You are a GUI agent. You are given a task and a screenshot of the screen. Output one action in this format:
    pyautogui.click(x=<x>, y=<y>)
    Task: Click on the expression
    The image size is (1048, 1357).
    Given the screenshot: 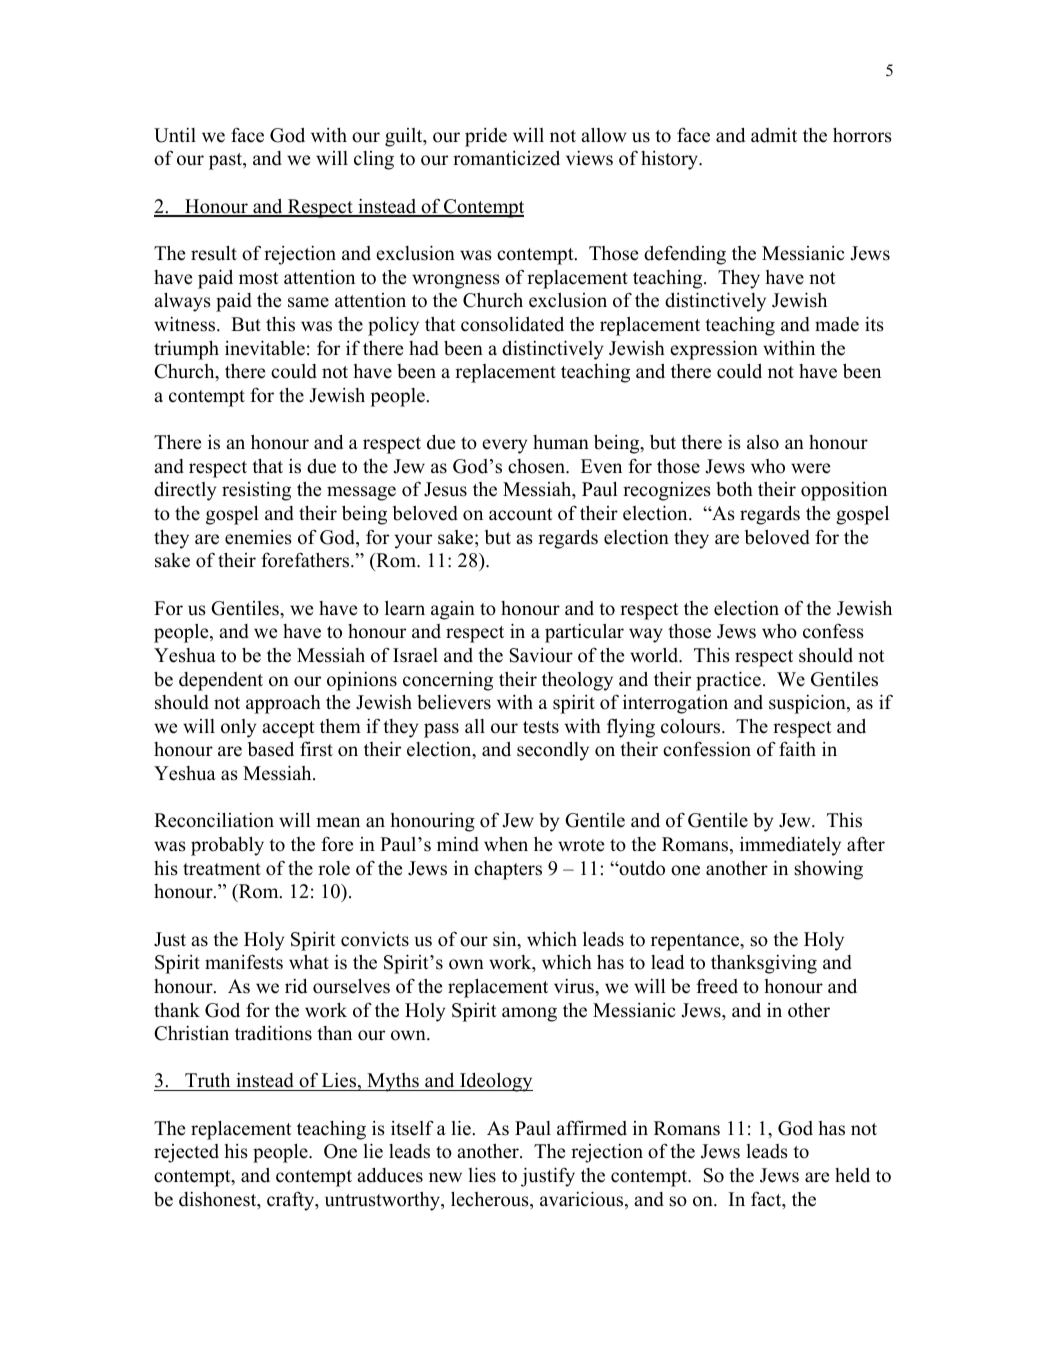 What is the action you would take?
    pyautogui.click(x=714, y=350)
